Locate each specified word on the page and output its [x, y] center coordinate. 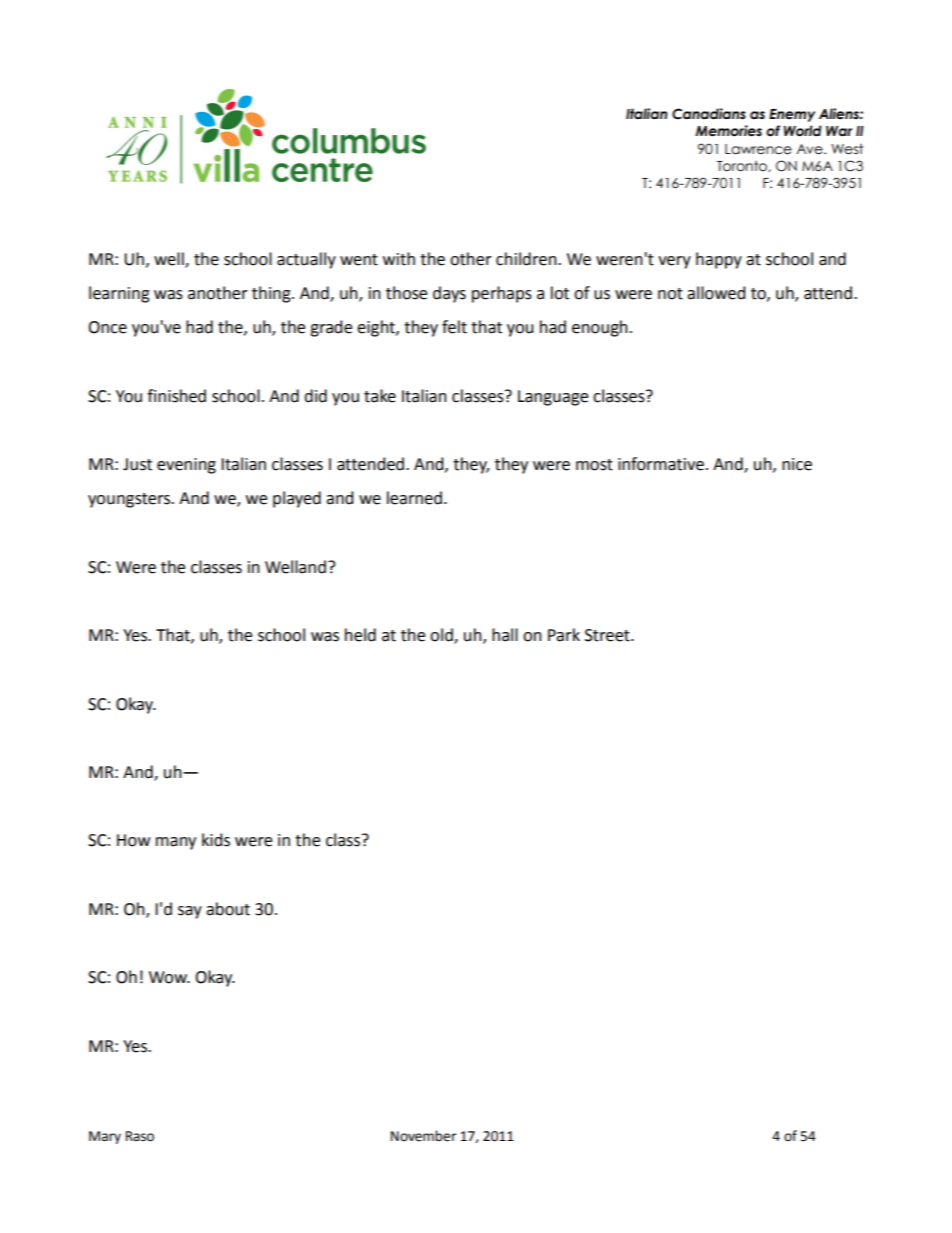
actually [306, 260]
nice [797, 464]
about [228, 909]
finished [176, 396]
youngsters [130, 500]
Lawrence [758, 149]
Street [608, 635]
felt [454, 327]
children [527, 259]
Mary [105, 1137]
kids [216, 840]
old [442, 636]
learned [414, 498]
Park [564, 635]
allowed [716, 293]
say [190, 912]
